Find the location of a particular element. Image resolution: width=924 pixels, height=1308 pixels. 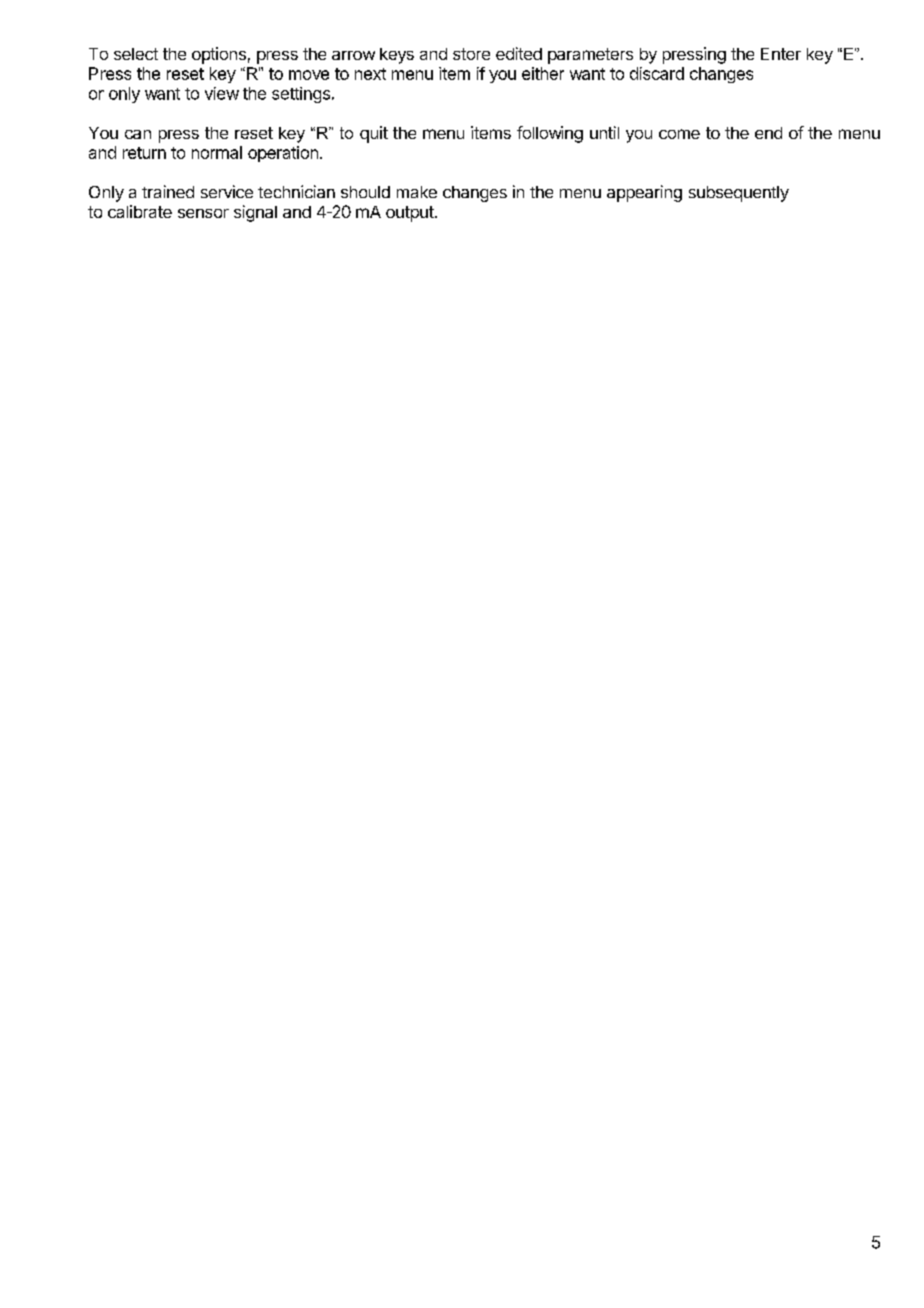

view is located at coordinates (222, 93).
